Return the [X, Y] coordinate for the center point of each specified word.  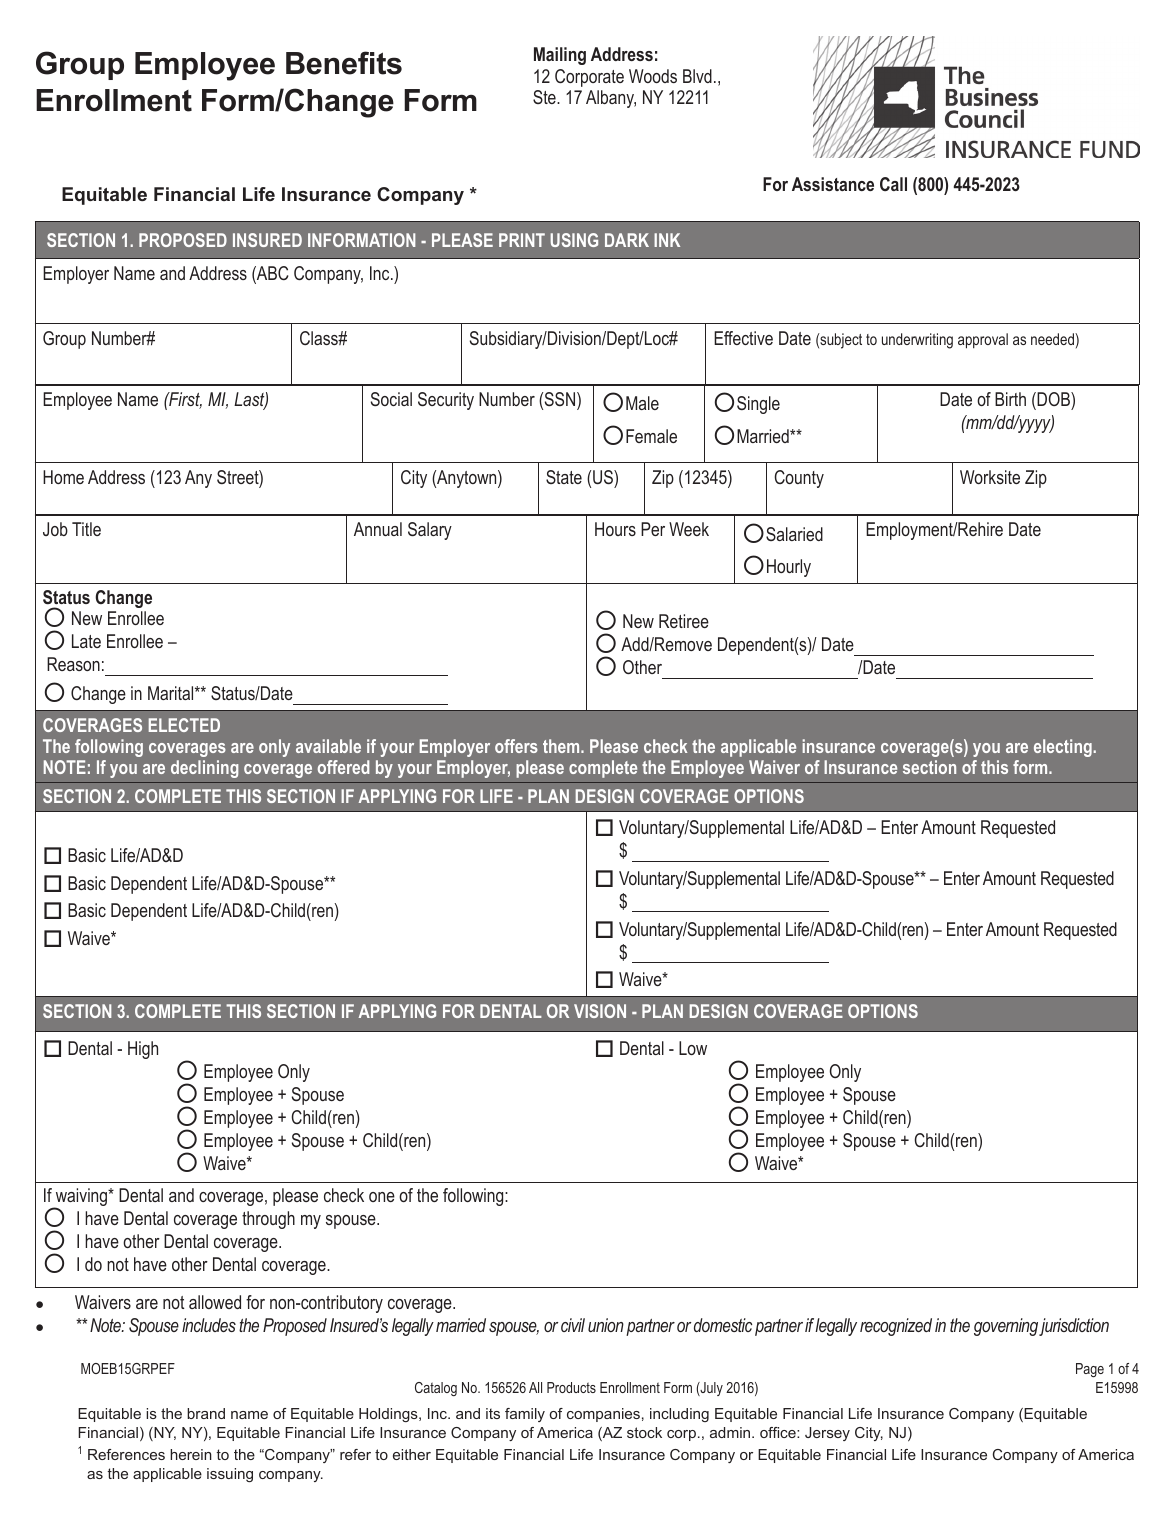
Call [893, 184]
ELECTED [184, 725]
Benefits [344, 63]
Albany [611, 99]
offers [516, 746]
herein [191, 1454]
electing [1063, 748]
